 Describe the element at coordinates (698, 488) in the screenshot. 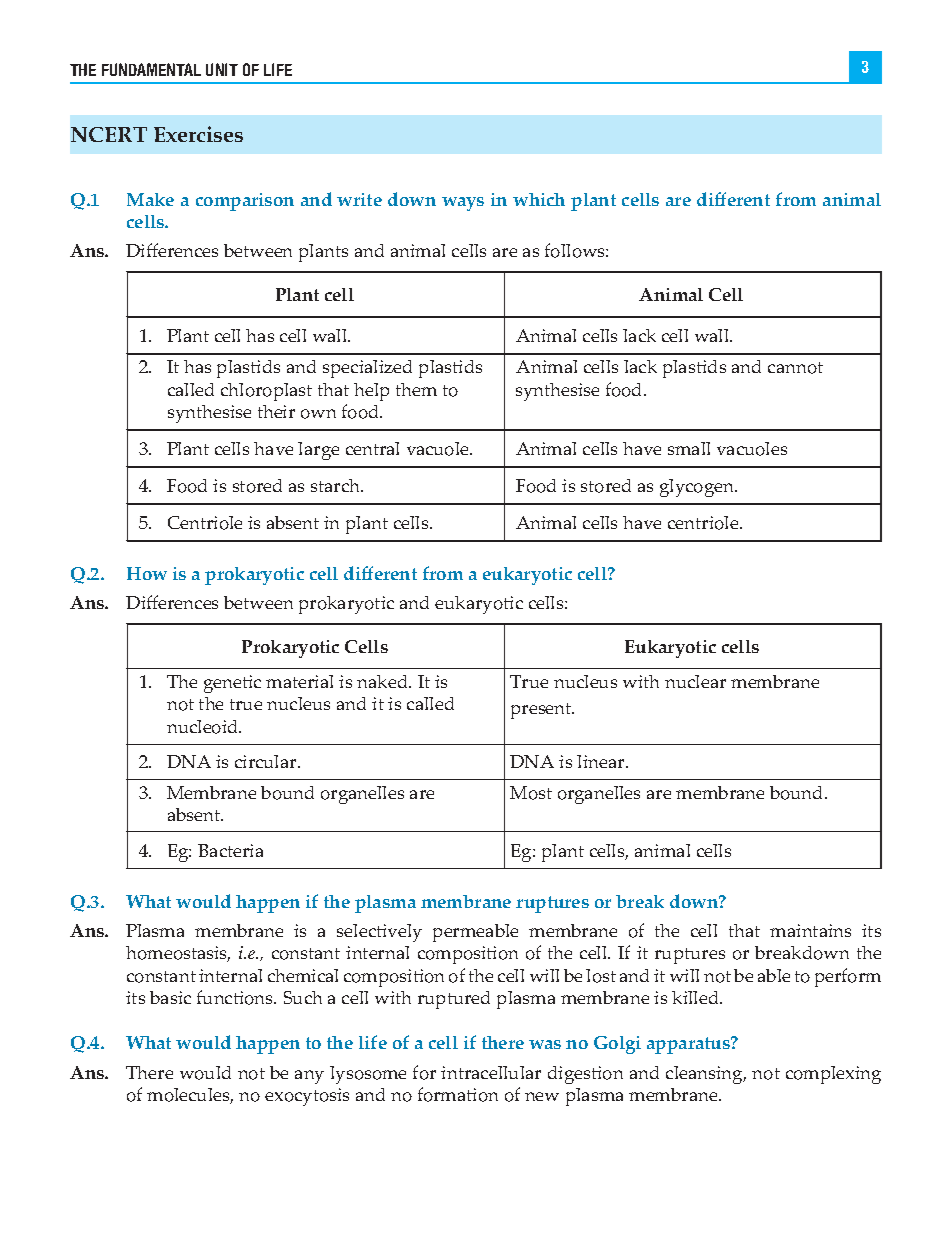

I see `glycogen` at that location.
